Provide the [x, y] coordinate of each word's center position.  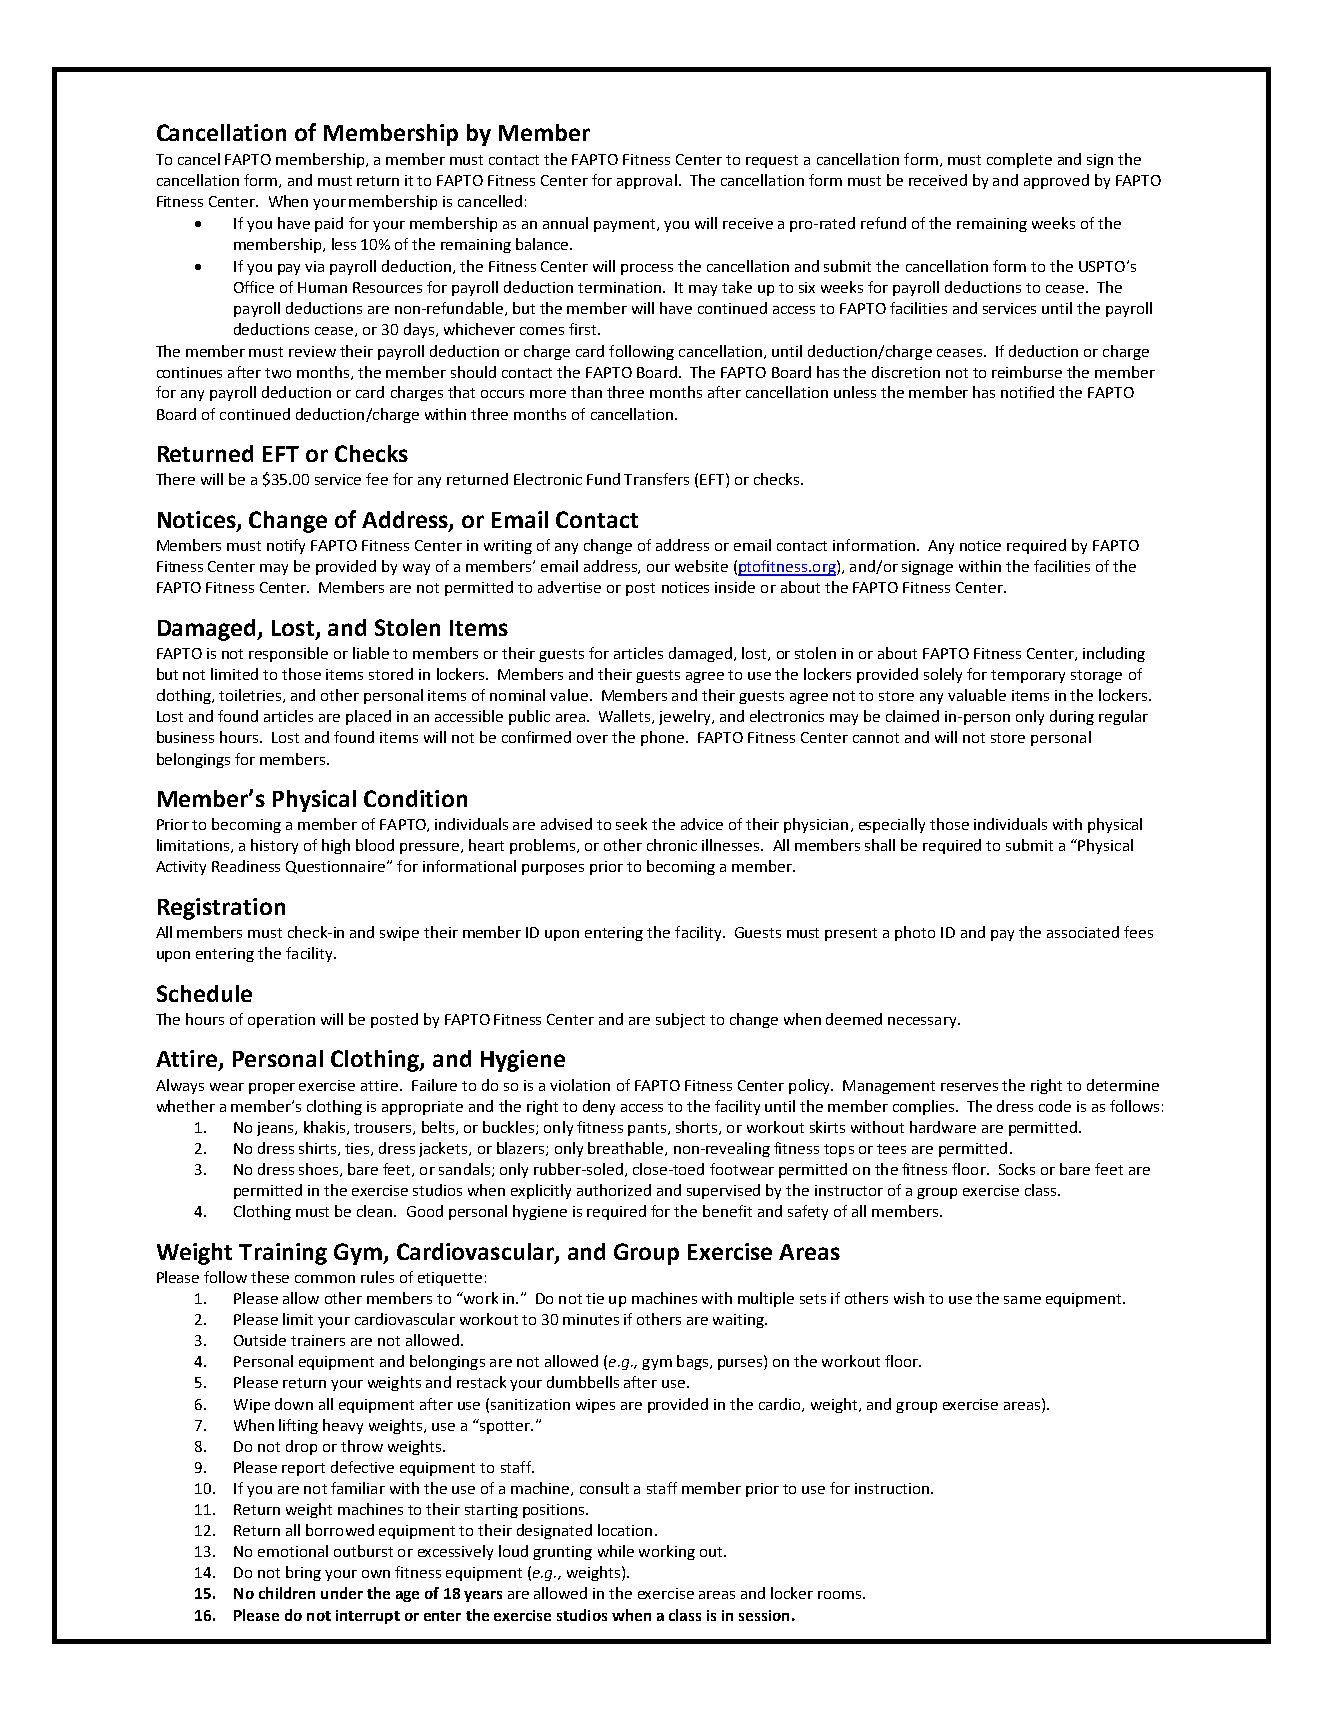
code [1055, 1106]
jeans [276, 1129]
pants [647, 1129]
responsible [288, 654]
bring [303, 1573]
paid [329, 224]
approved [1056, 181]
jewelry [686, 717]
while [616, 1551]
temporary [1028, 676]
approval [647, 181]
